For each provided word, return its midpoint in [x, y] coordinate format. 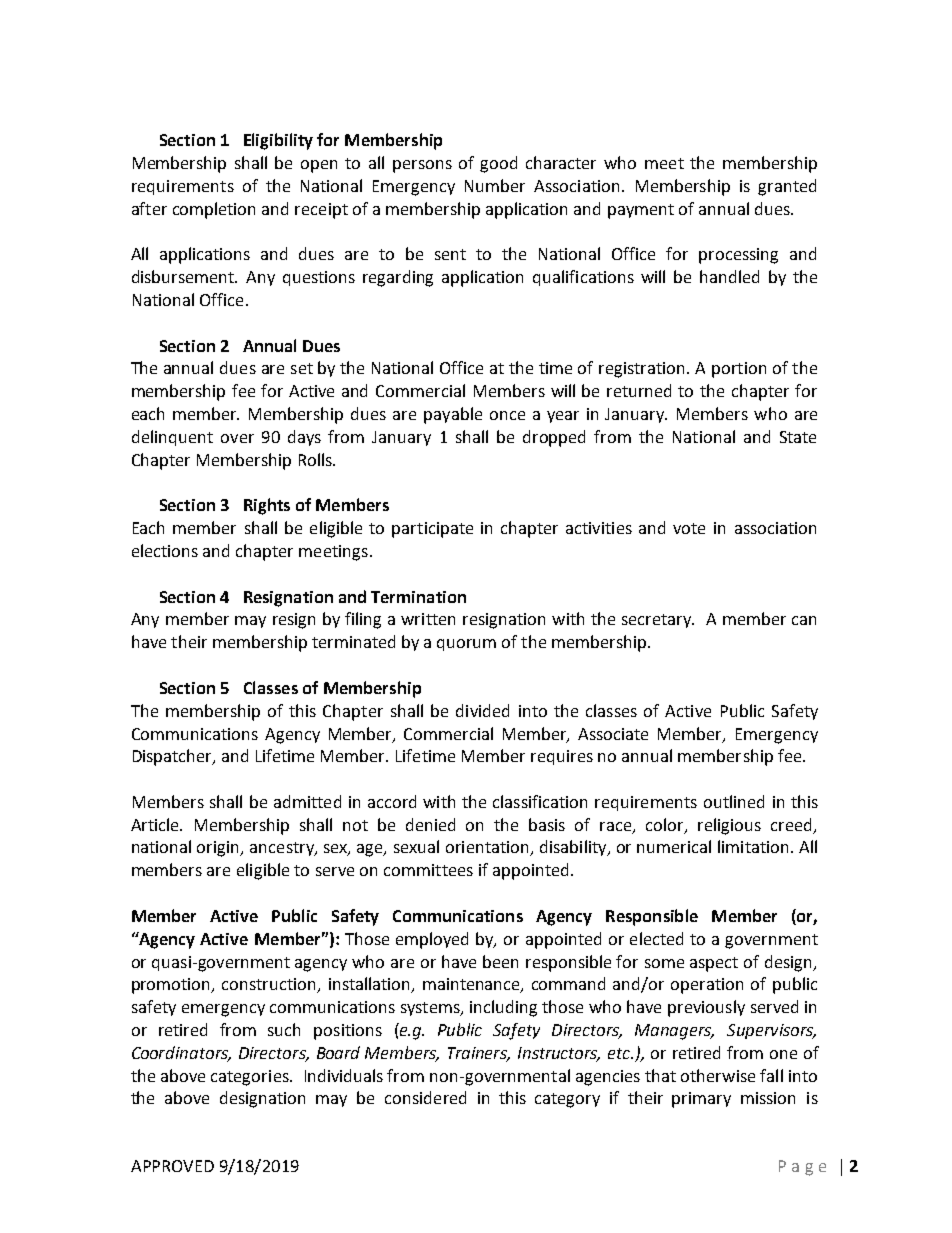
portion [739, 370]
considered [425, 1097]
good [498, 164]
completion [214, 210]
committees [428, 870]
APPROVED [172, 1166]
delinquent [172, 438]
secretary [658, 621]
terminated [353, 641]
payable [453, 415]
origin [219, 849]
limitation [753, 846]
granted [787, 187]
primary [701, 1100]
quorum [466, 645]
